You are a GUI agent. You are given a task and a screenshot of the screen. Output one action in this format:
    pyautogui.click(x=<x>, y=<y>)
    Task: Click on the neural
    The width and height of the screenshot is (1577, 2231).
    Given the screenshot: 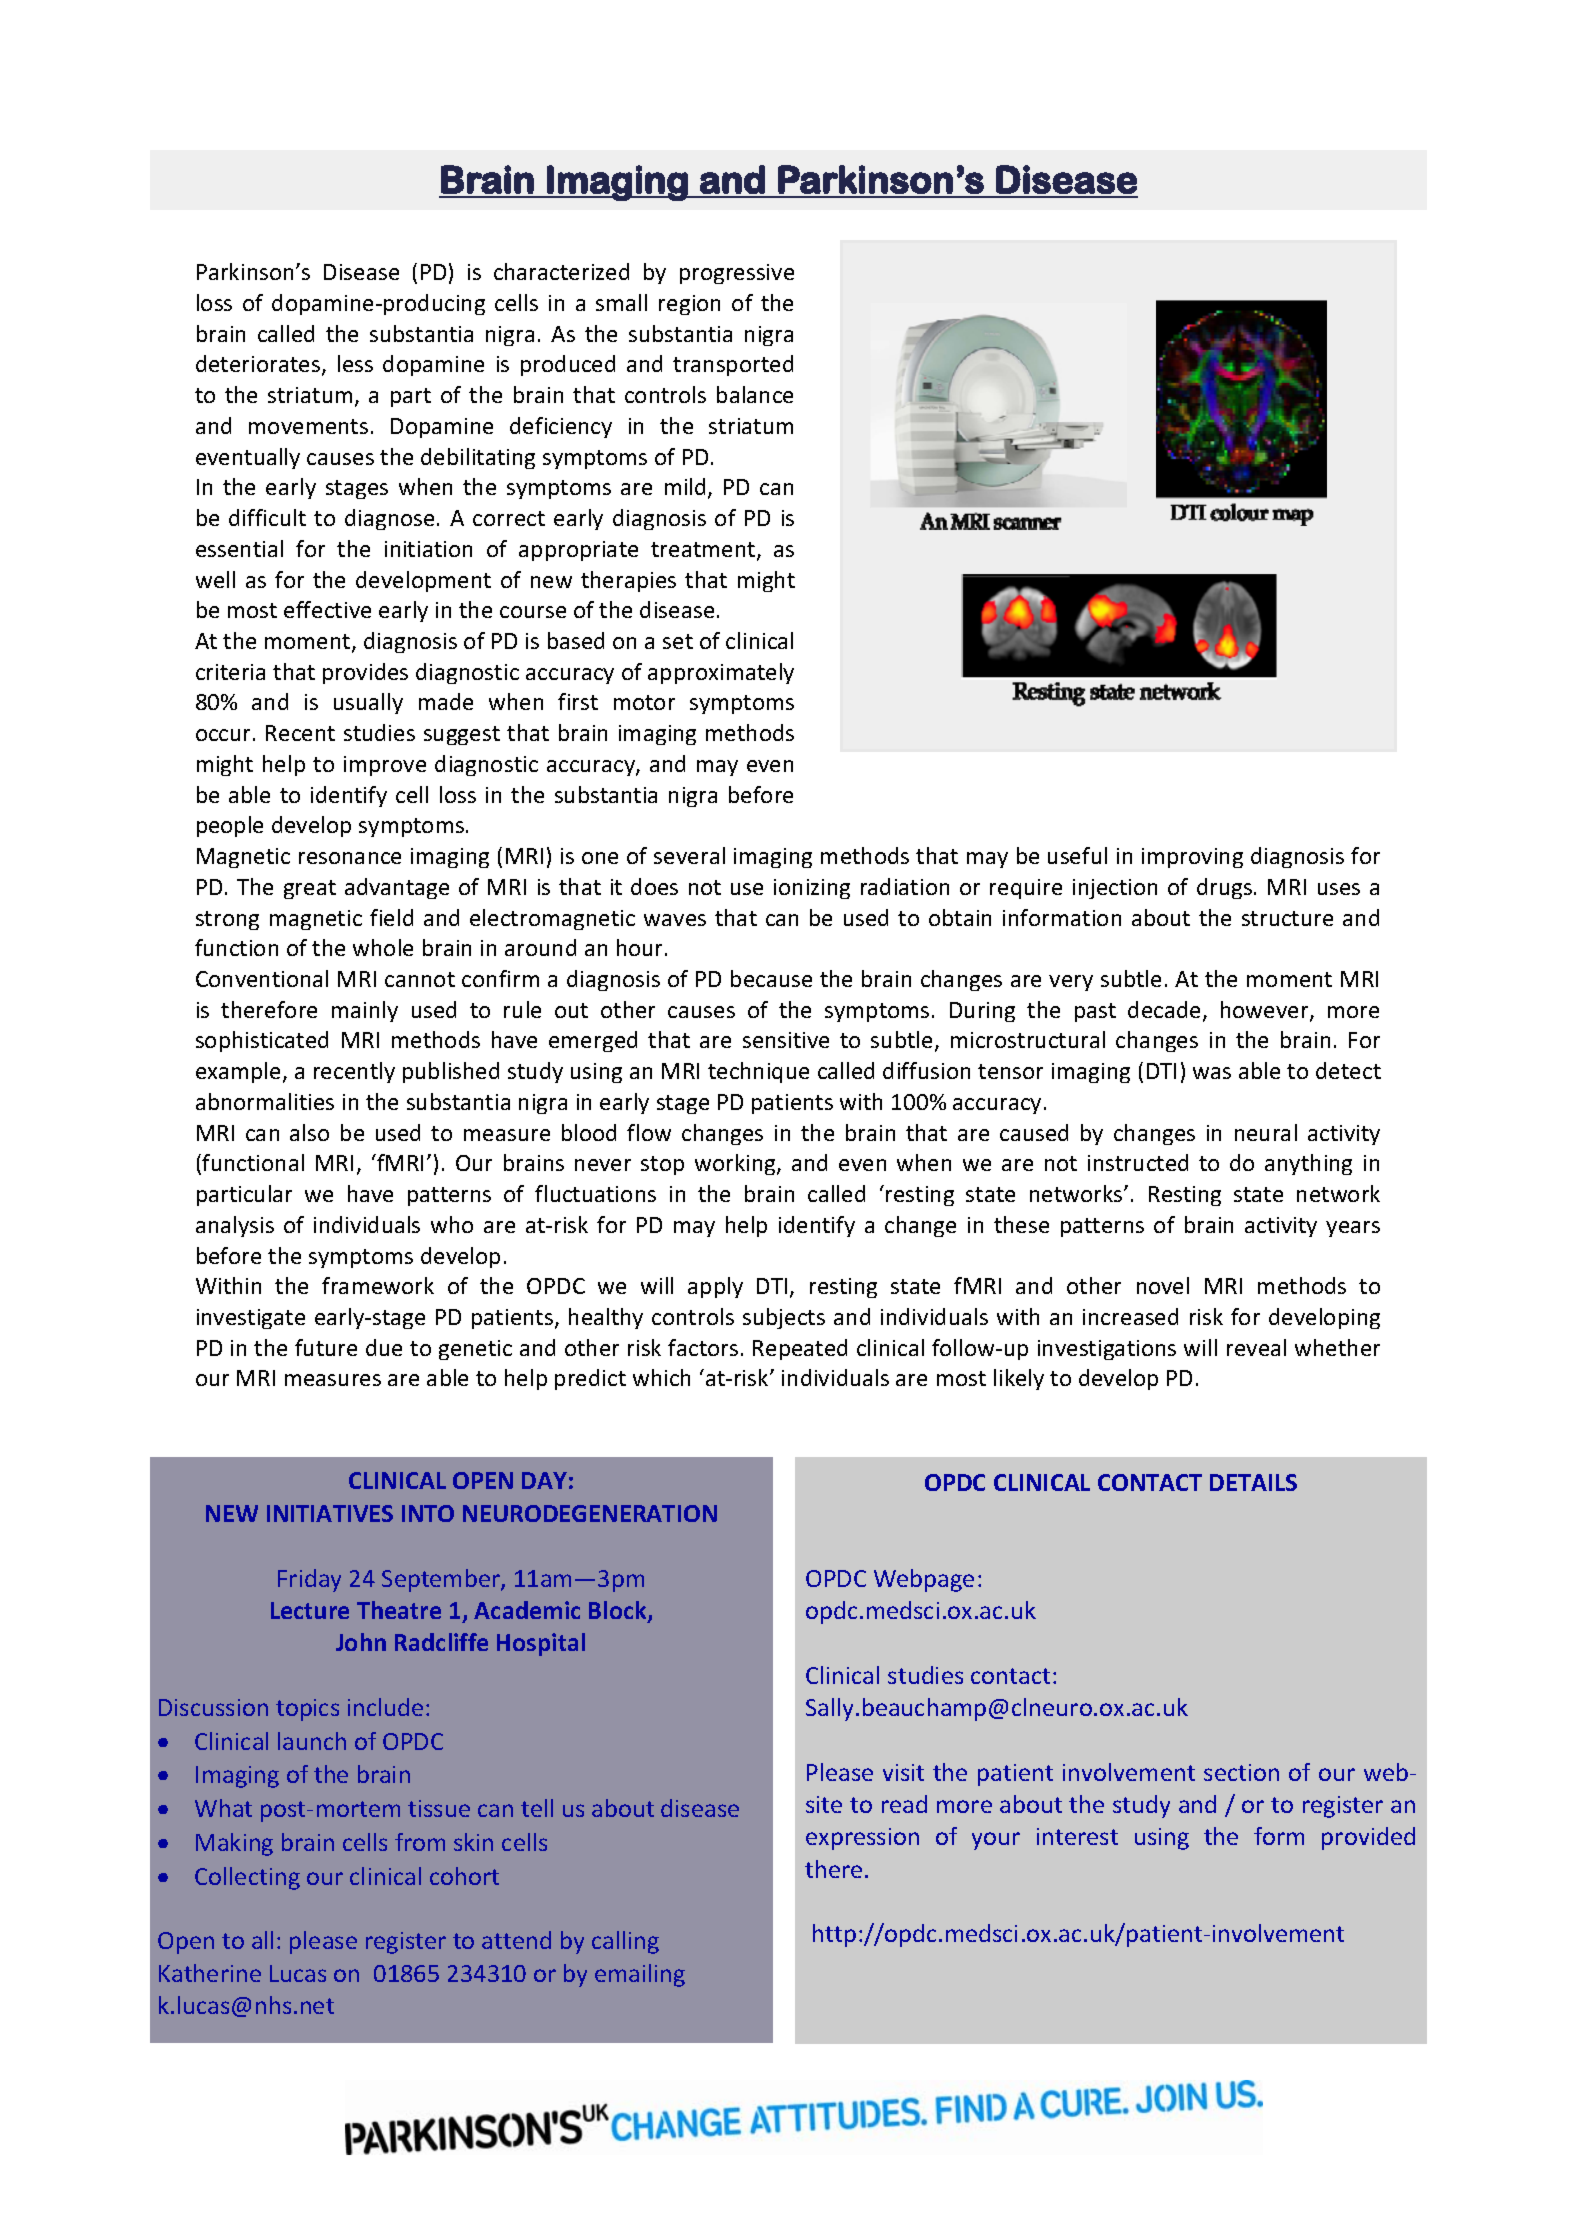 What is the action you would take?
    pyautogui.click(x=1266, y=1132)
